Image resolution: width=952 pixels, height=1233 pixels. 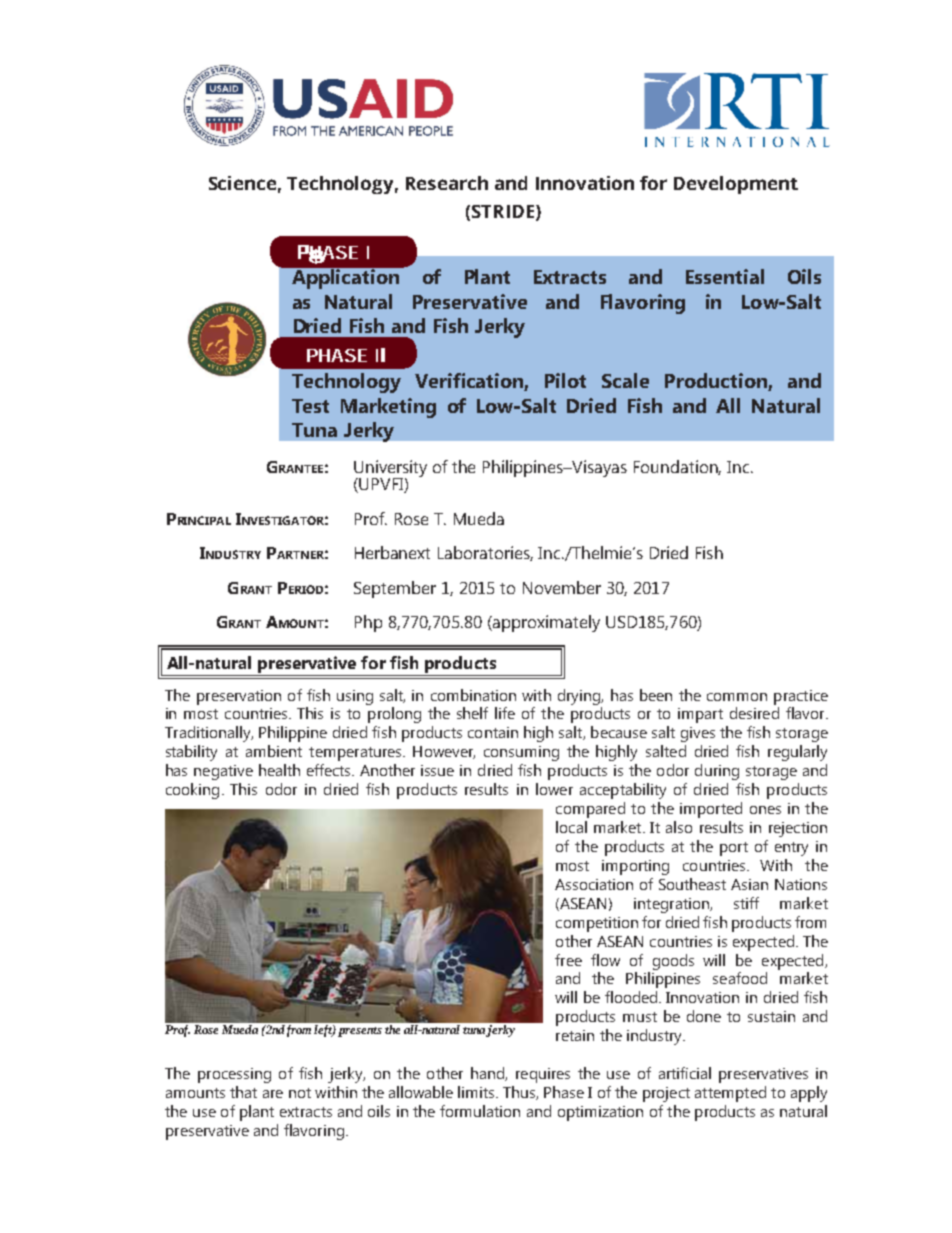 I want to click on that, so click(x=243, y=1092).
